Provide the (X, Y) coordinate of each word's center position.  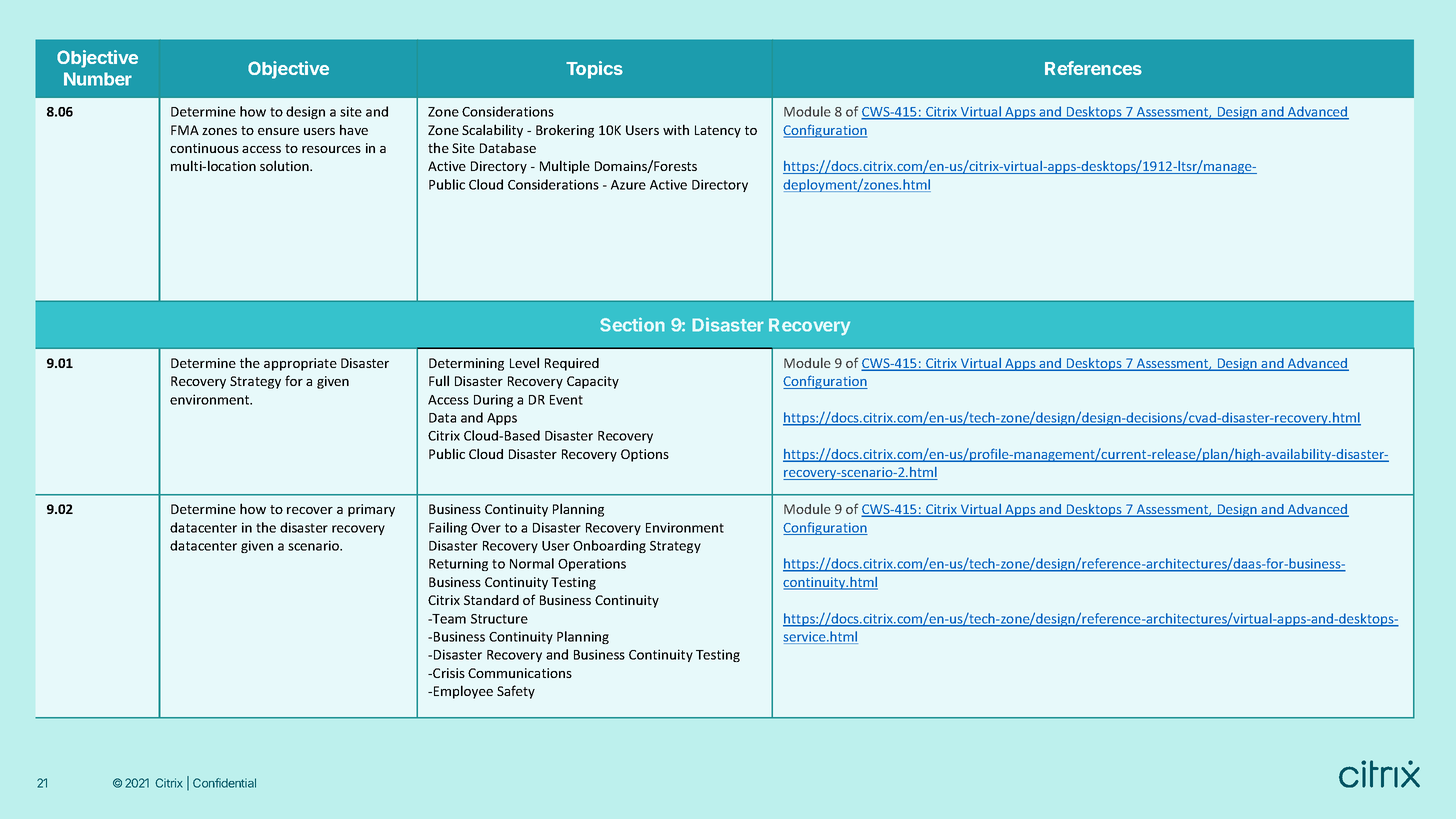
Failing (448, 528)
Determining (466, 364)
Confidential (224, 783)
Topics (594, 70)
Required (572, 364)
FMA (185, 130)
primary (371, 510)
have (354, 129)
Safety (516, 692)
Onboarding (609, 546)
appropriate (300, 364)
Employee (463, 692)
